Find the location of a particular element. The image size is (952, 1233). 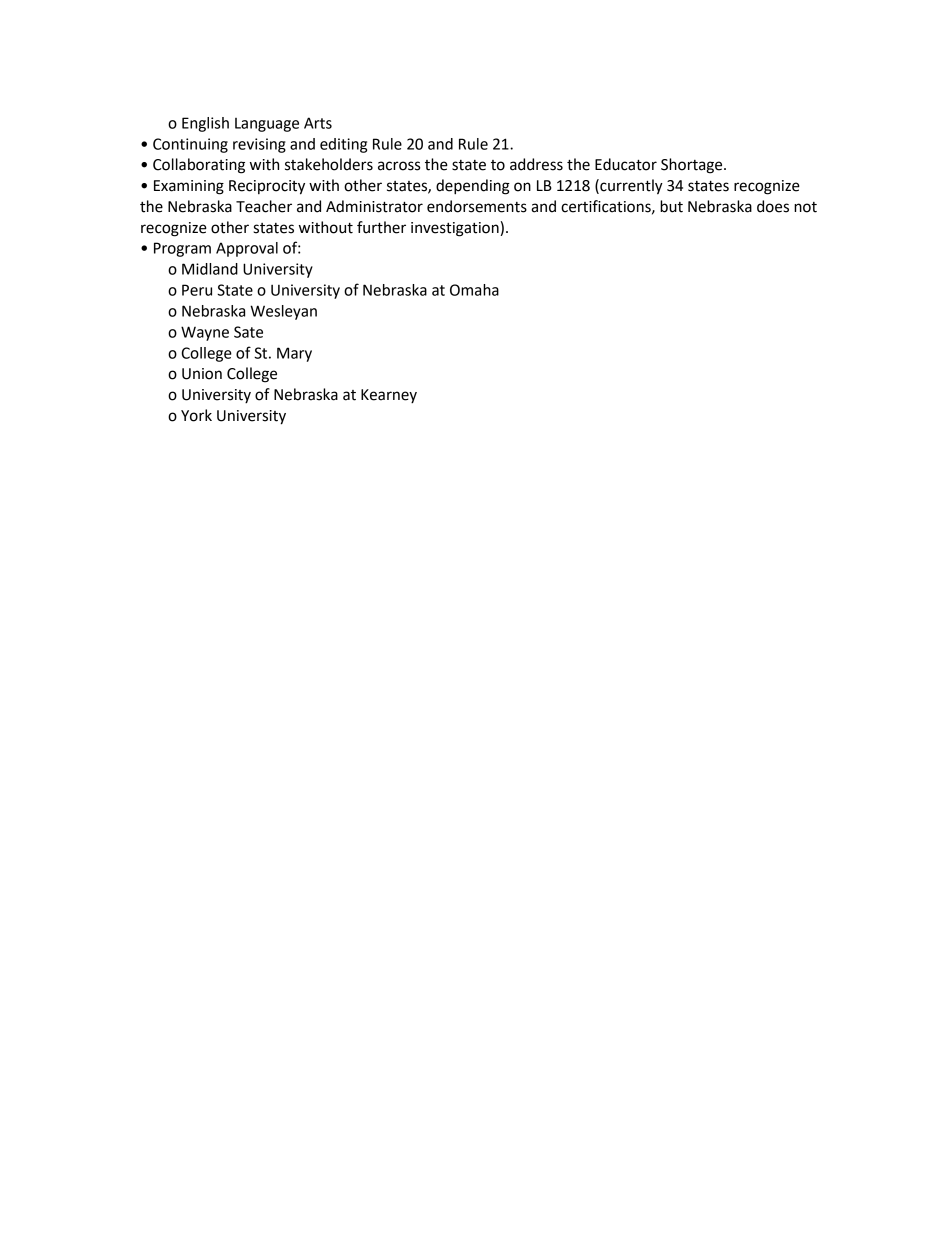

does is located at coordinates (773, 206).
